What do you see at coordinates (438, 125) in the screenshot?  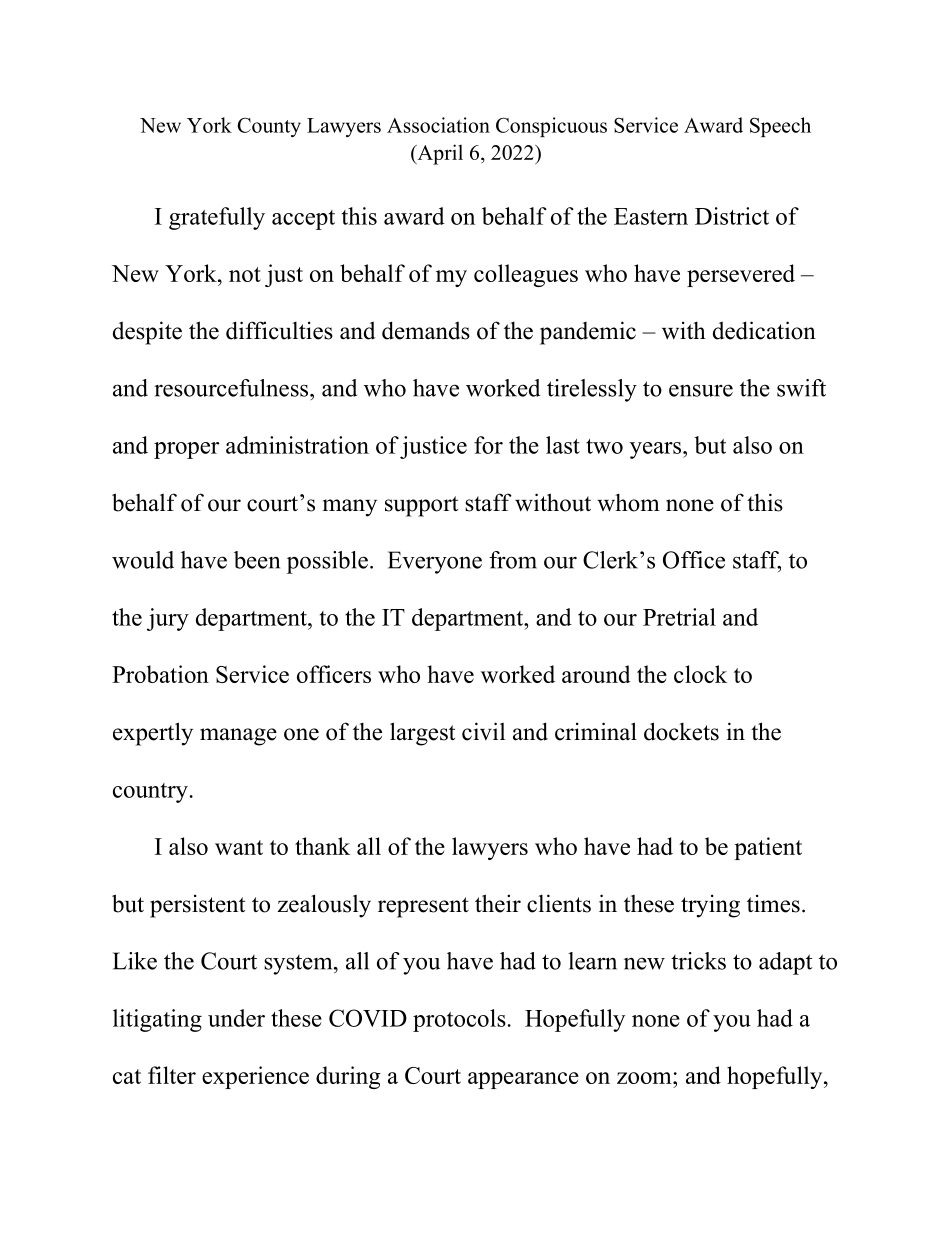 I see `Association` at bounding box center [438, 125].
